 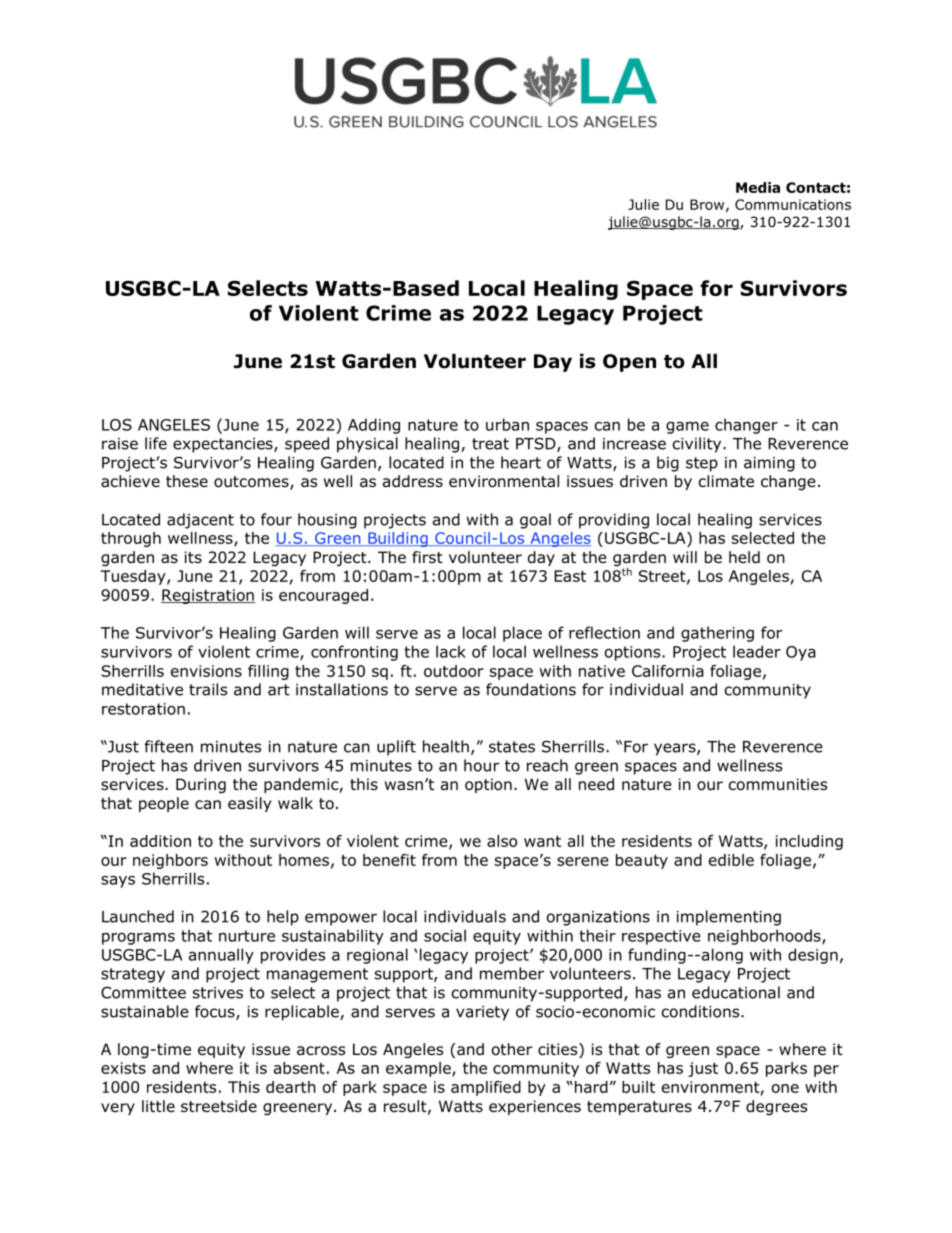 What do you see at coordinates (451, 651) in the document?
I see `lack` at bounding box center [451, 651].
